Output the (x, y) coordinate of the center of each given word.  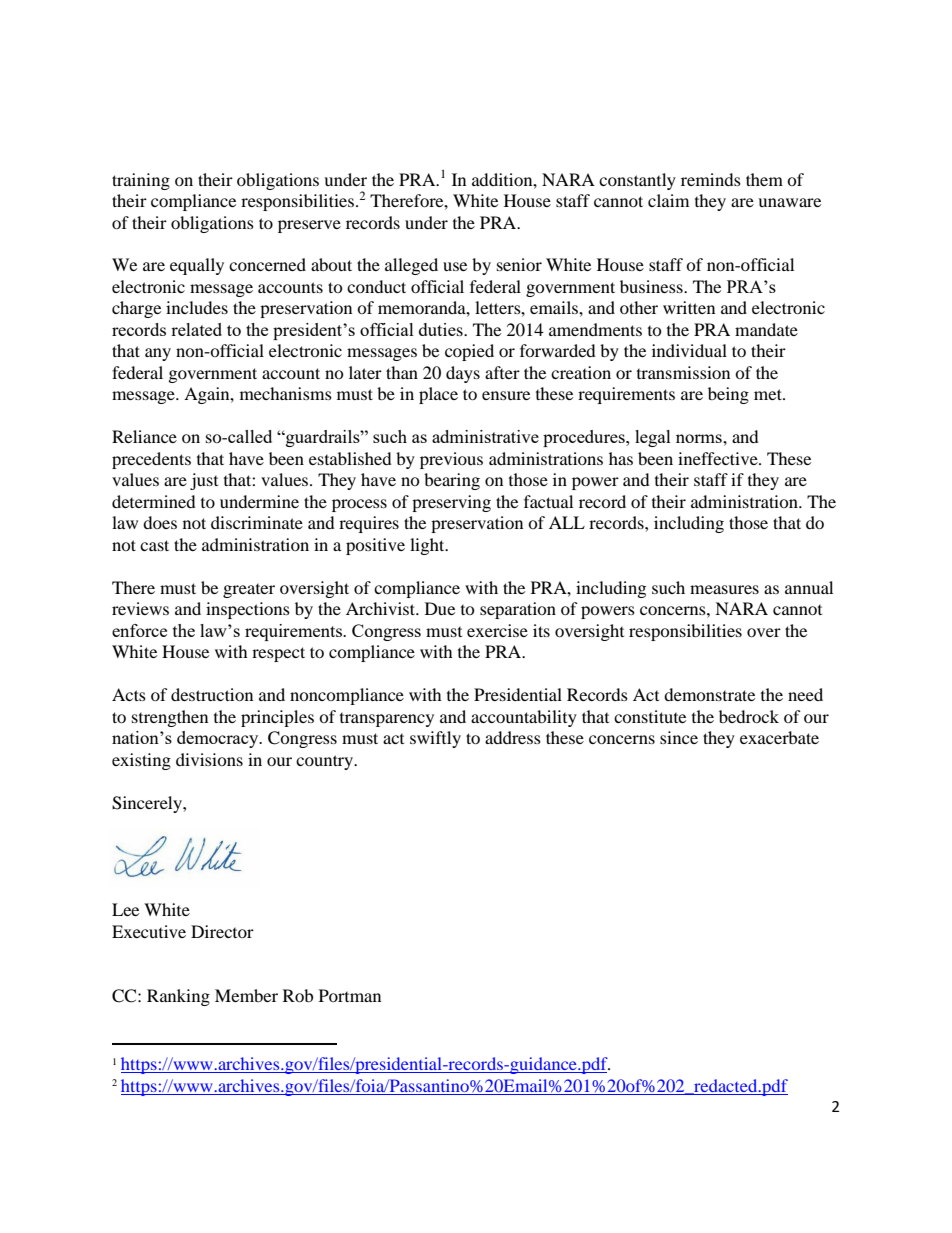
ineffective (719, 458)
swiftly (435, 739)
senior (519, 264)
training (141, 181)
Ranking (178, 997)
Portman (350, 995)
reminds (711, 179)
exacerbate (779, 737)
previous (451, 460)
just (204, 481)
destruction (212, 694)
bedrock (749, 716)
